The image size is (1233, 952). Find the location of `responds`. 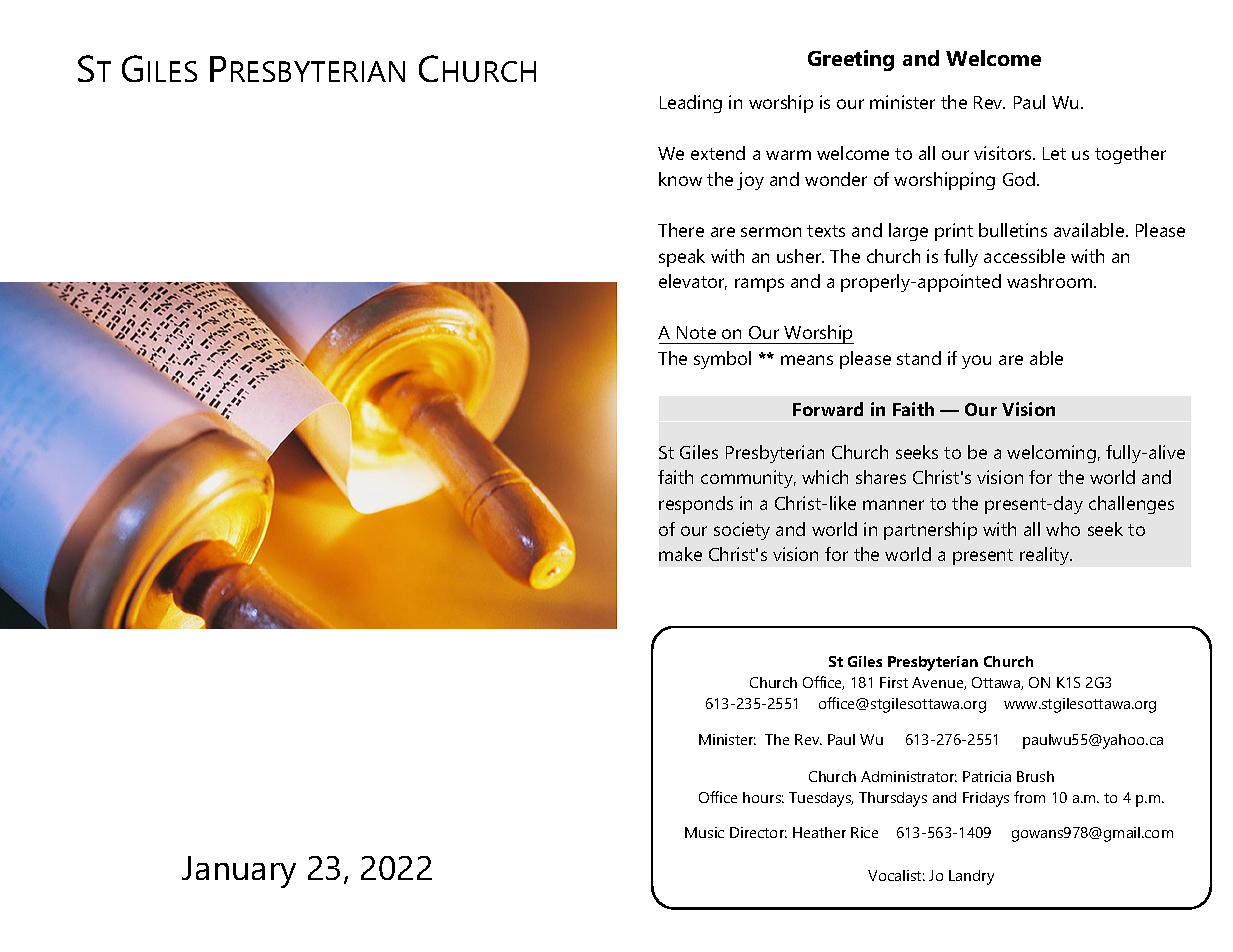

responds is located at coordinates (696, 505).
